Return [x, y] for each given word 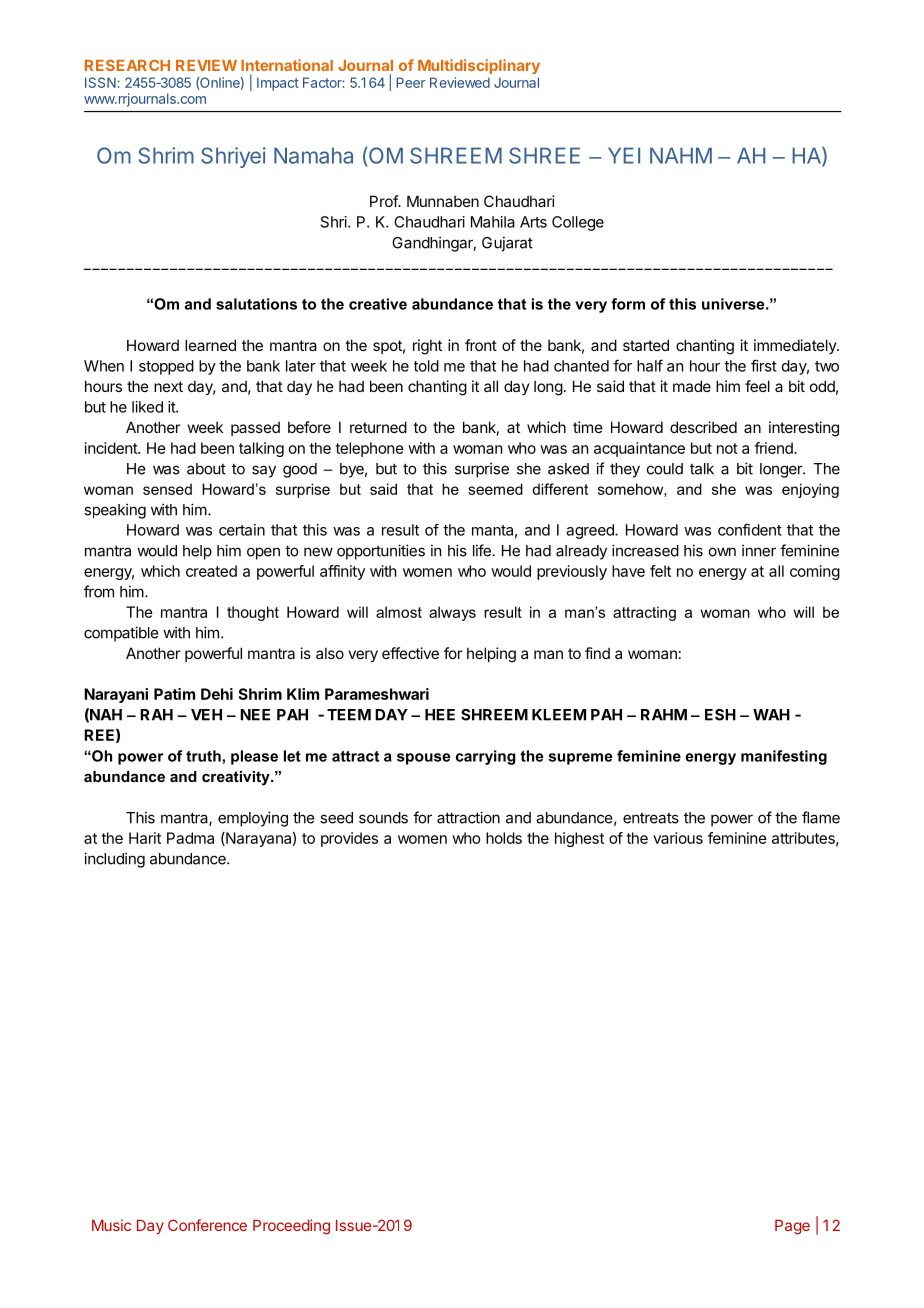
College [578, 223]
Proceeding [291, 1227]
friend [774, 448]
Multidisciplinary [479, 66]
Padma [190, 838]
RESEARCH [127, 65]
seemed [495, 489]
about [206, 469]
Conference [207, 1225]
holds [504, 838]
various [678, 838]
